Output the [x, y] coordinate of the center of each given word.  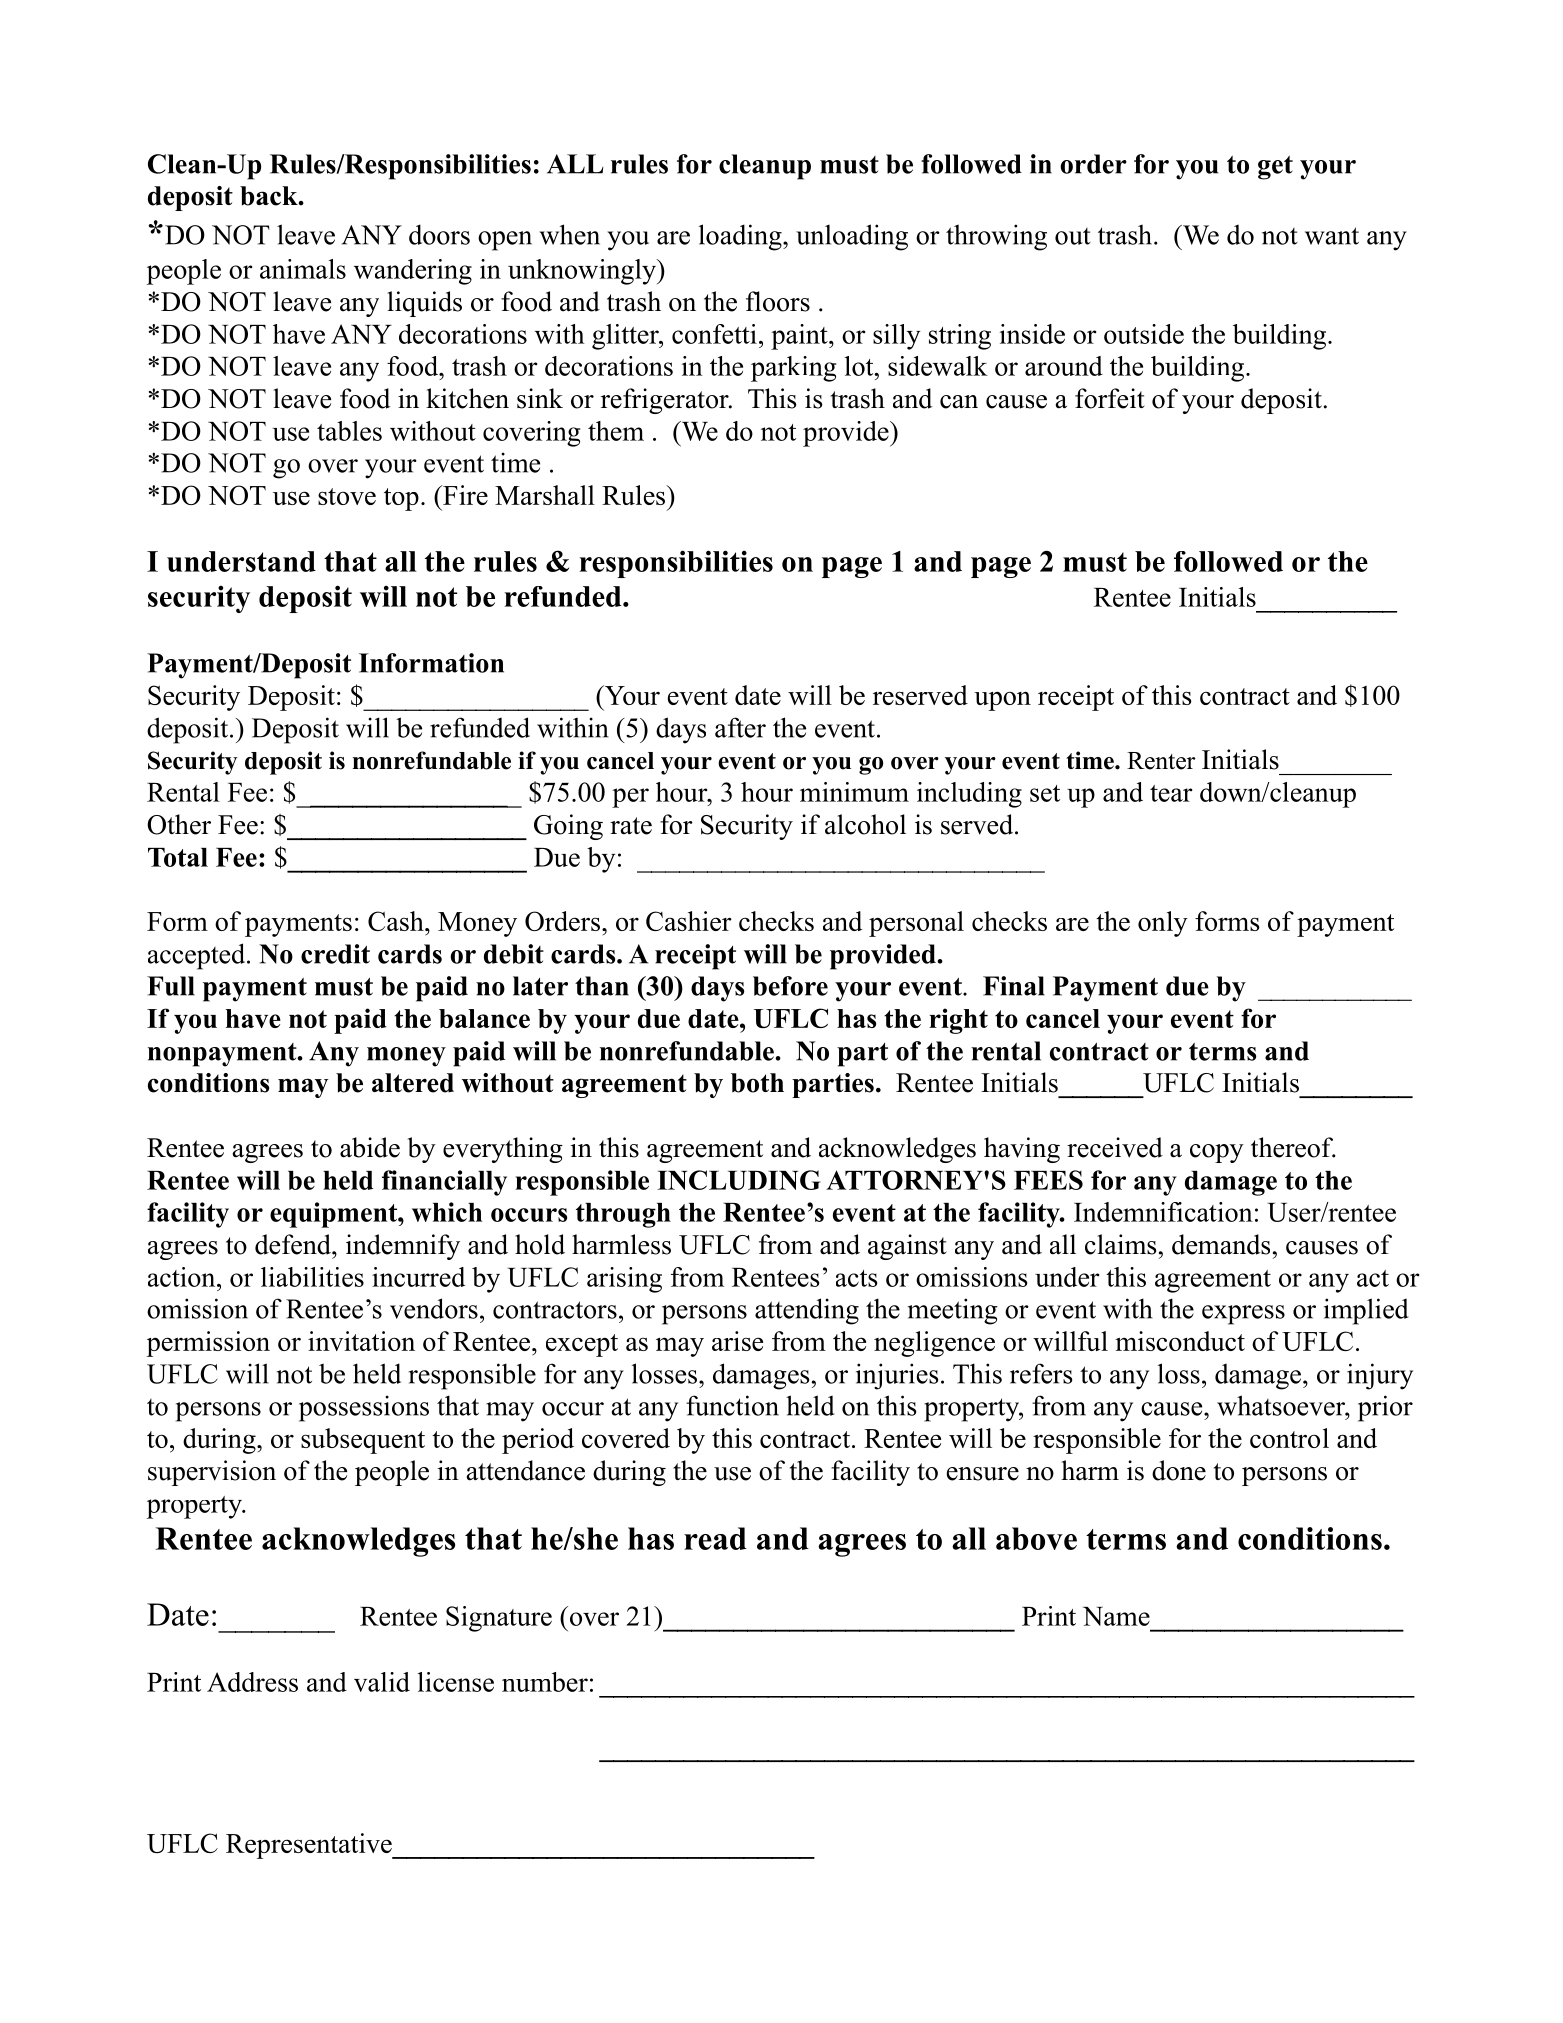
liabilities [312, 1277]
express [1243, 1315]
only [1163, 924]
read [715, 1538]
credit [335, 954]
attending [807, 1311]
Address [252, 1682]
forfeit [1110, 398]
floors [778, 301]
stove [347, 496]
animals [303, 269]
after [740, 727]
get [1275, 168]
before [790, 986]
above [1036, 1538]
